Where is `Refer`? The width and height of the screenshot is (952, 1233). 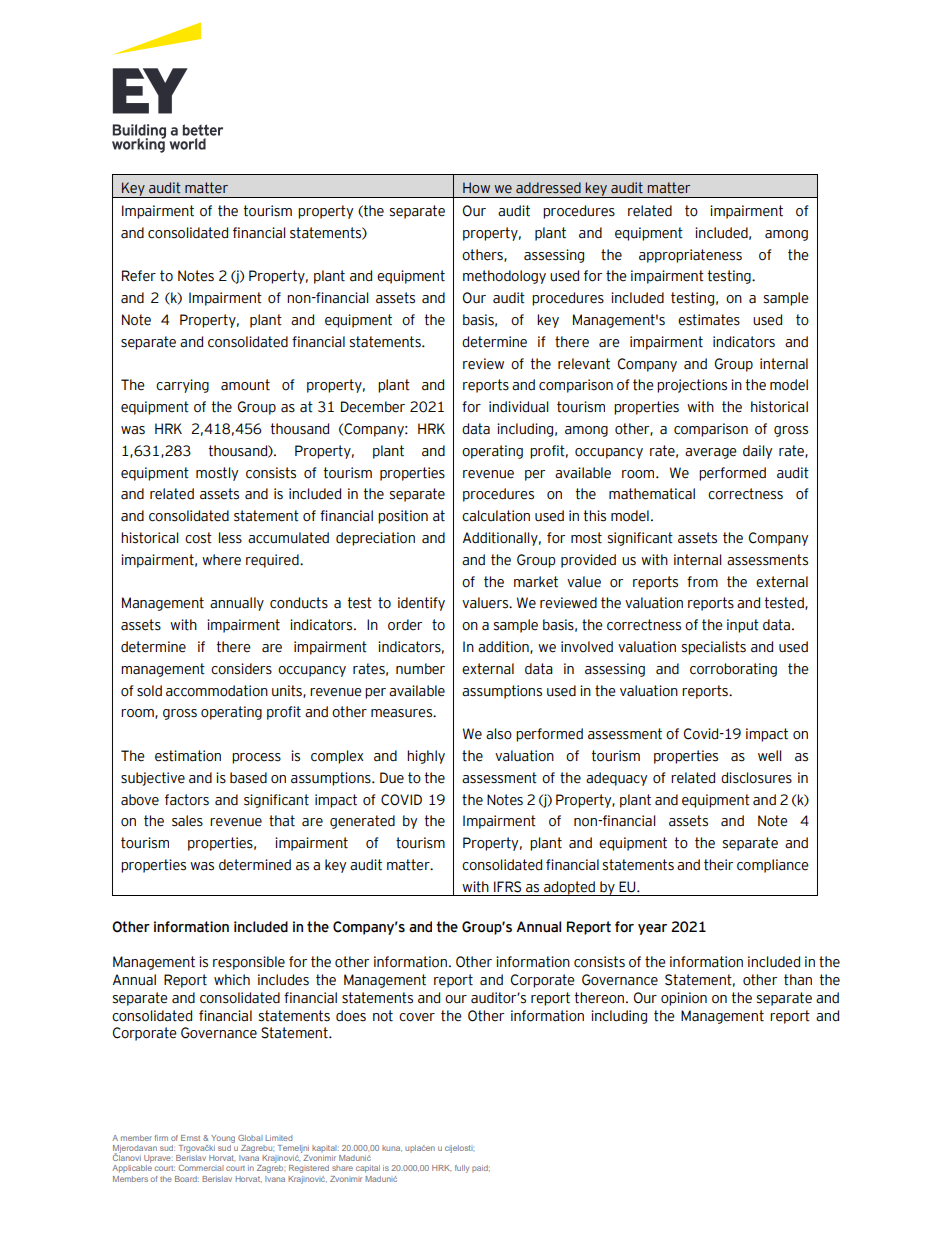 Refer is located at coordinates (139, 276).
